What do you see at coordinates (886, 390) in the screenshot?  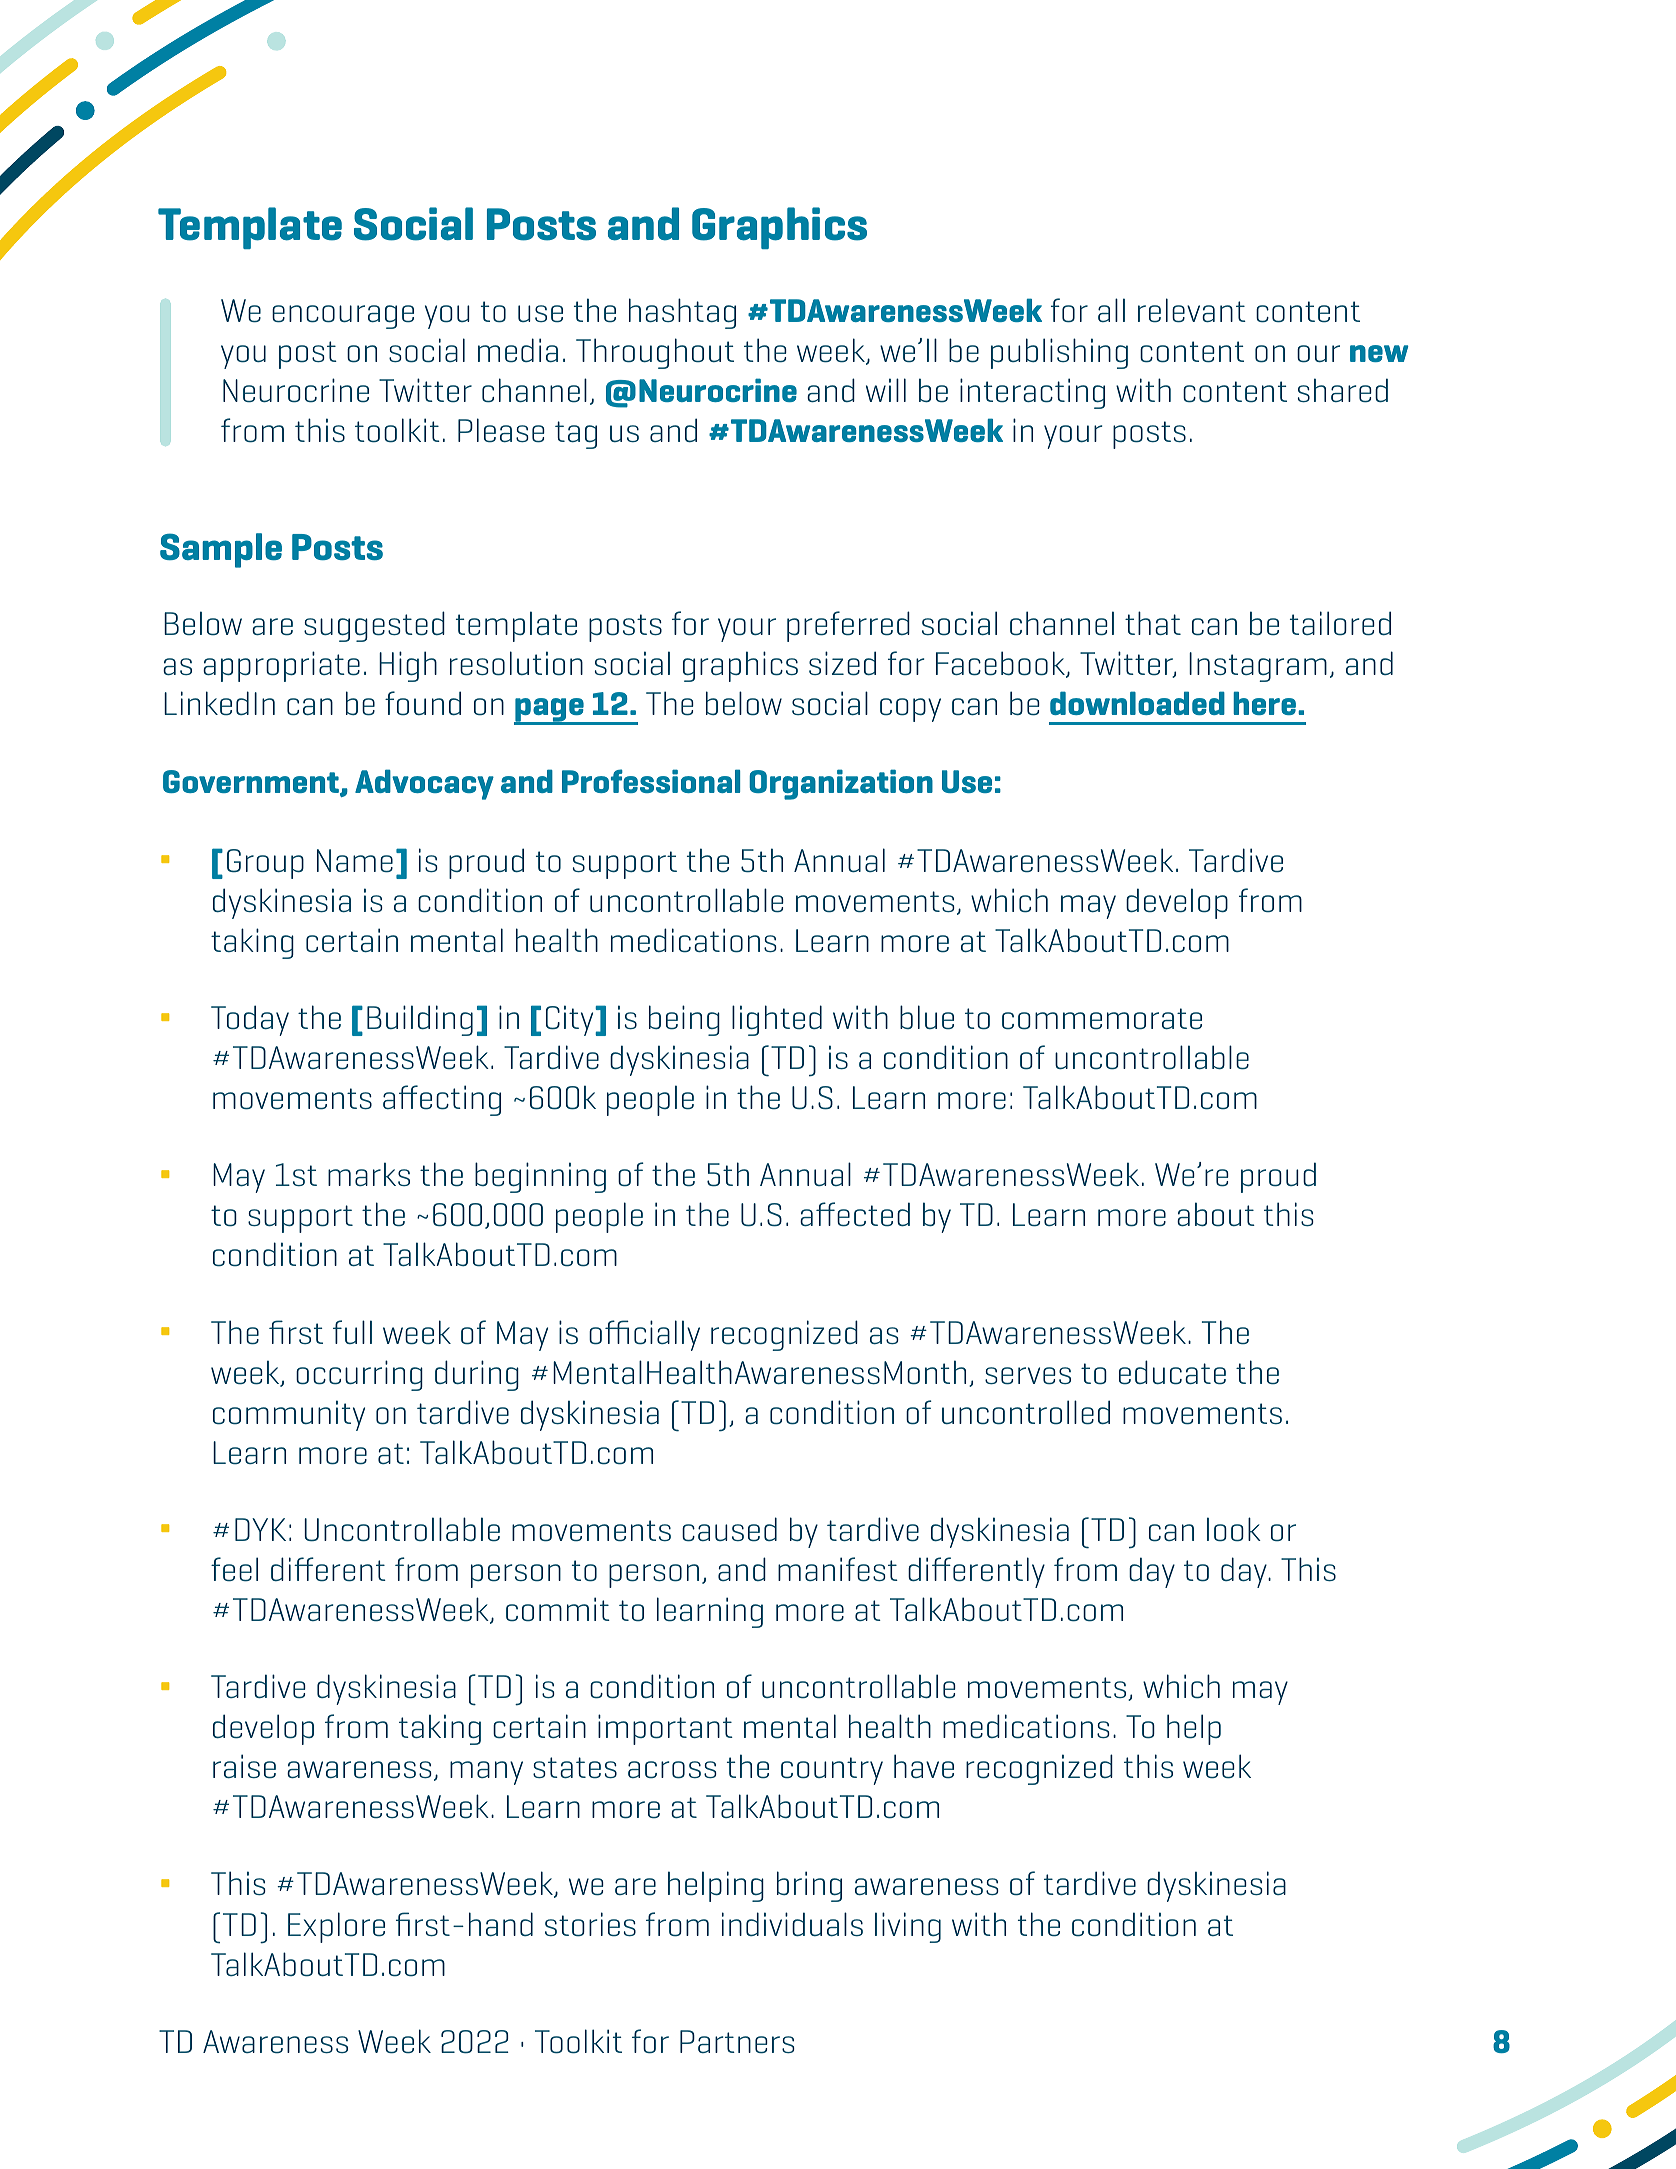 I see `will` at bounding box center [886, 390].
